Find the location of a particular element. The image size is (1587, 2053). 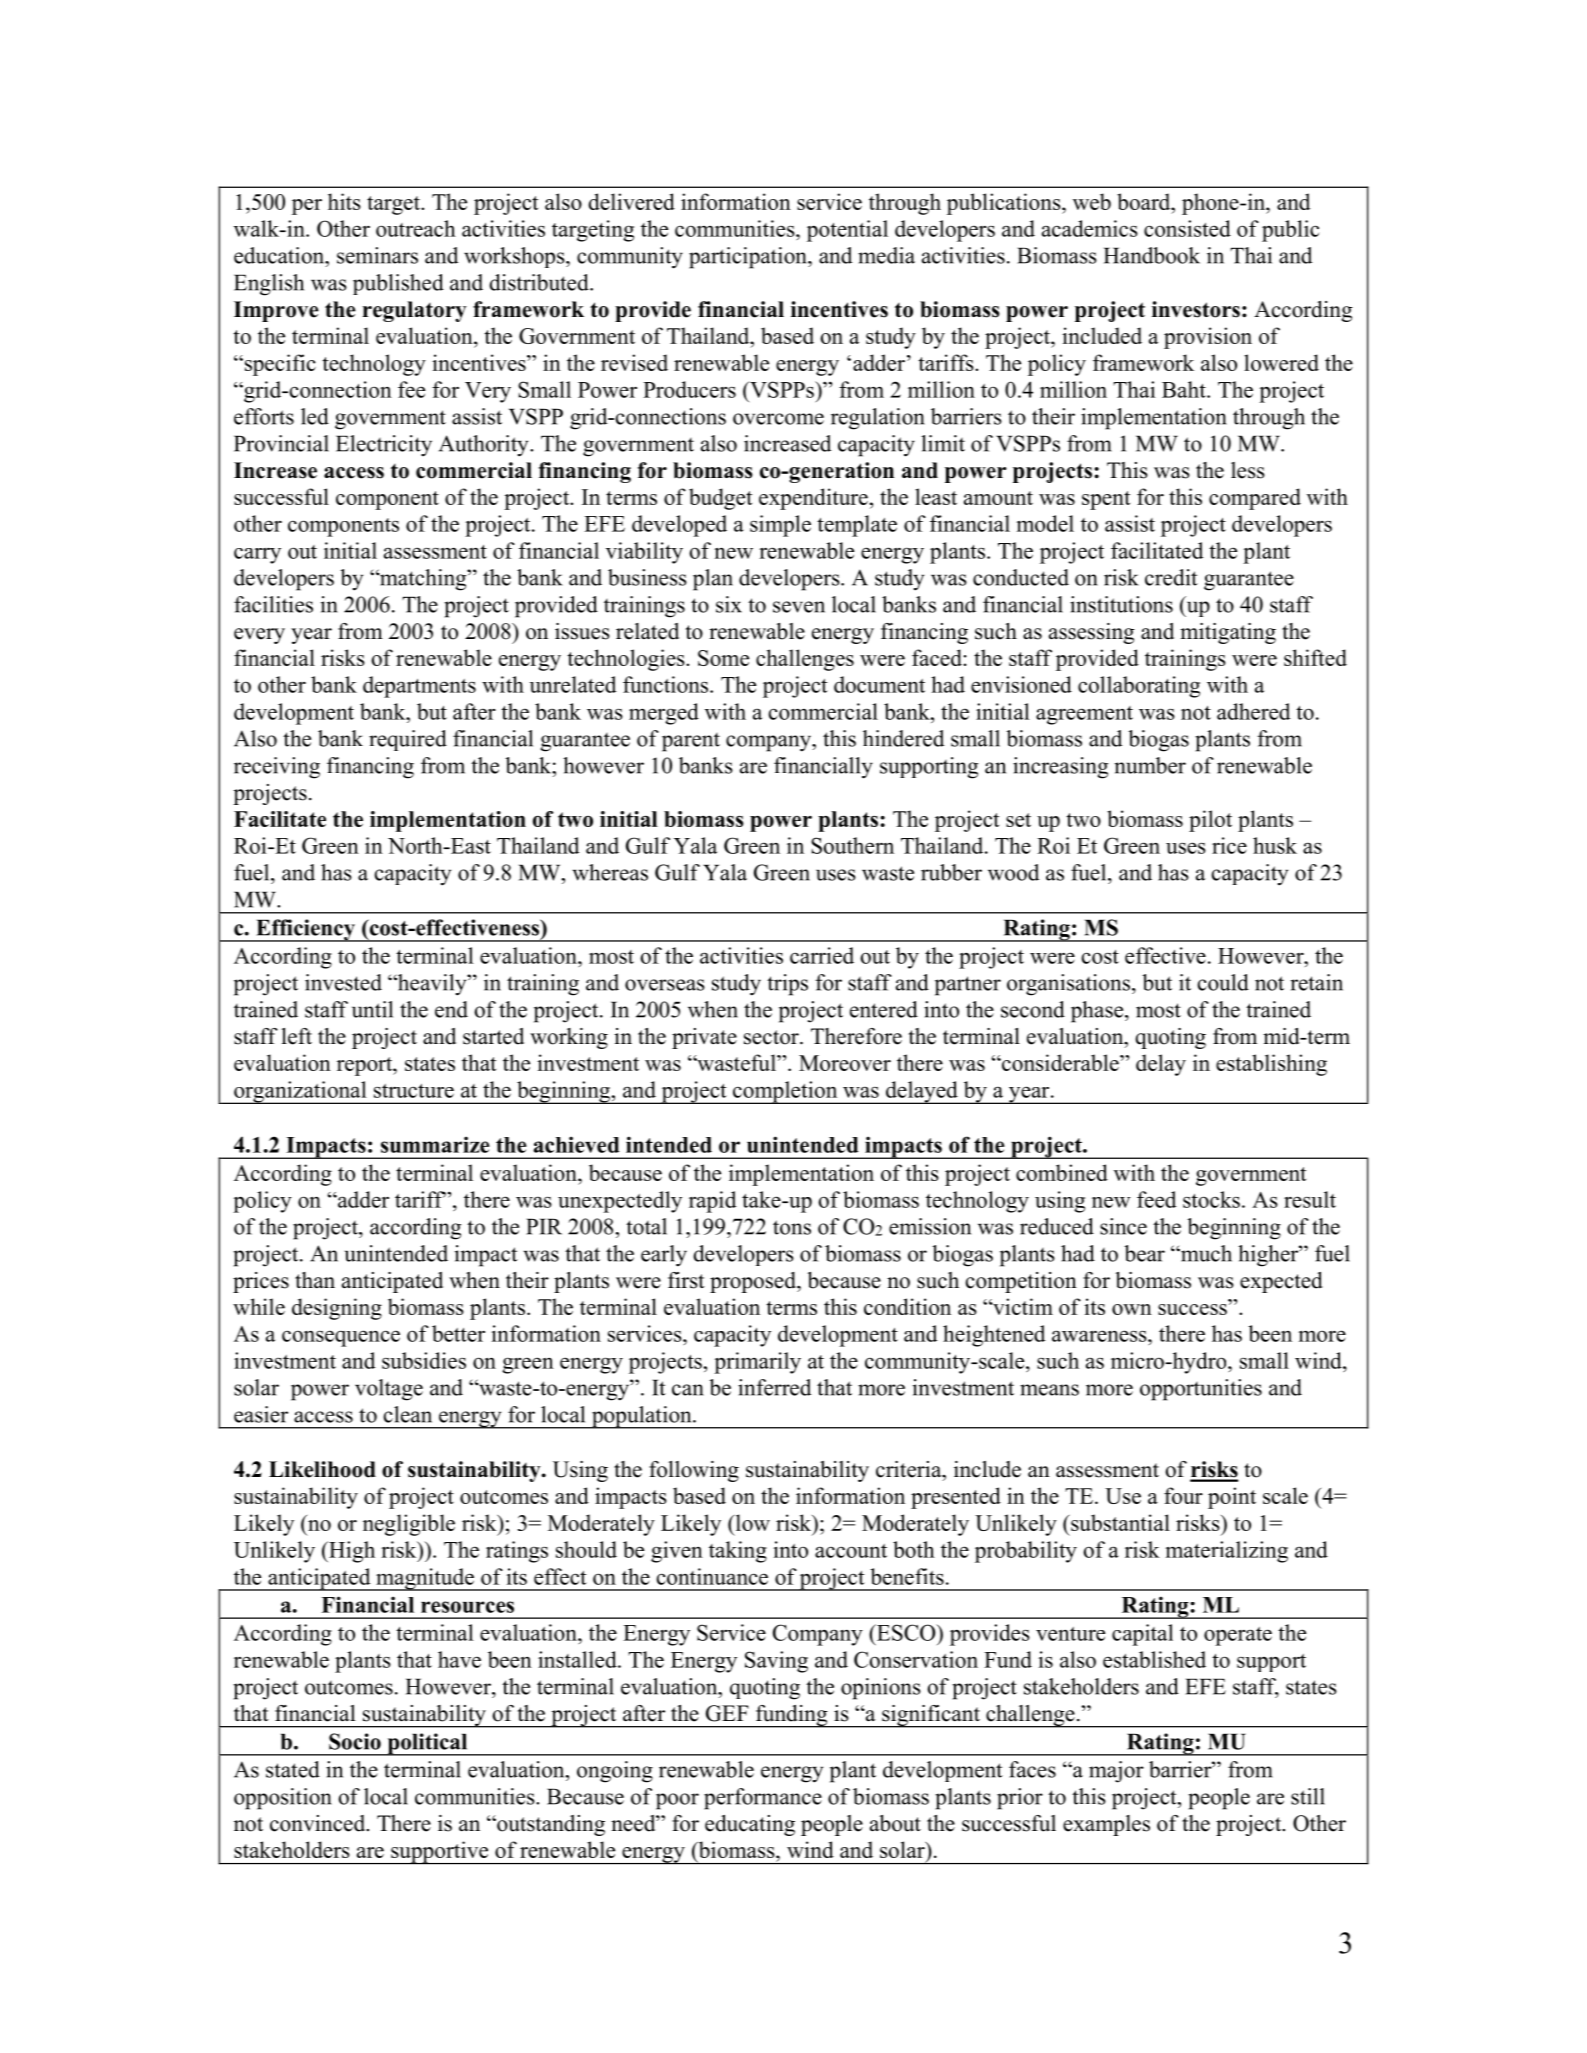

required is located at coordinates (408, 740).
